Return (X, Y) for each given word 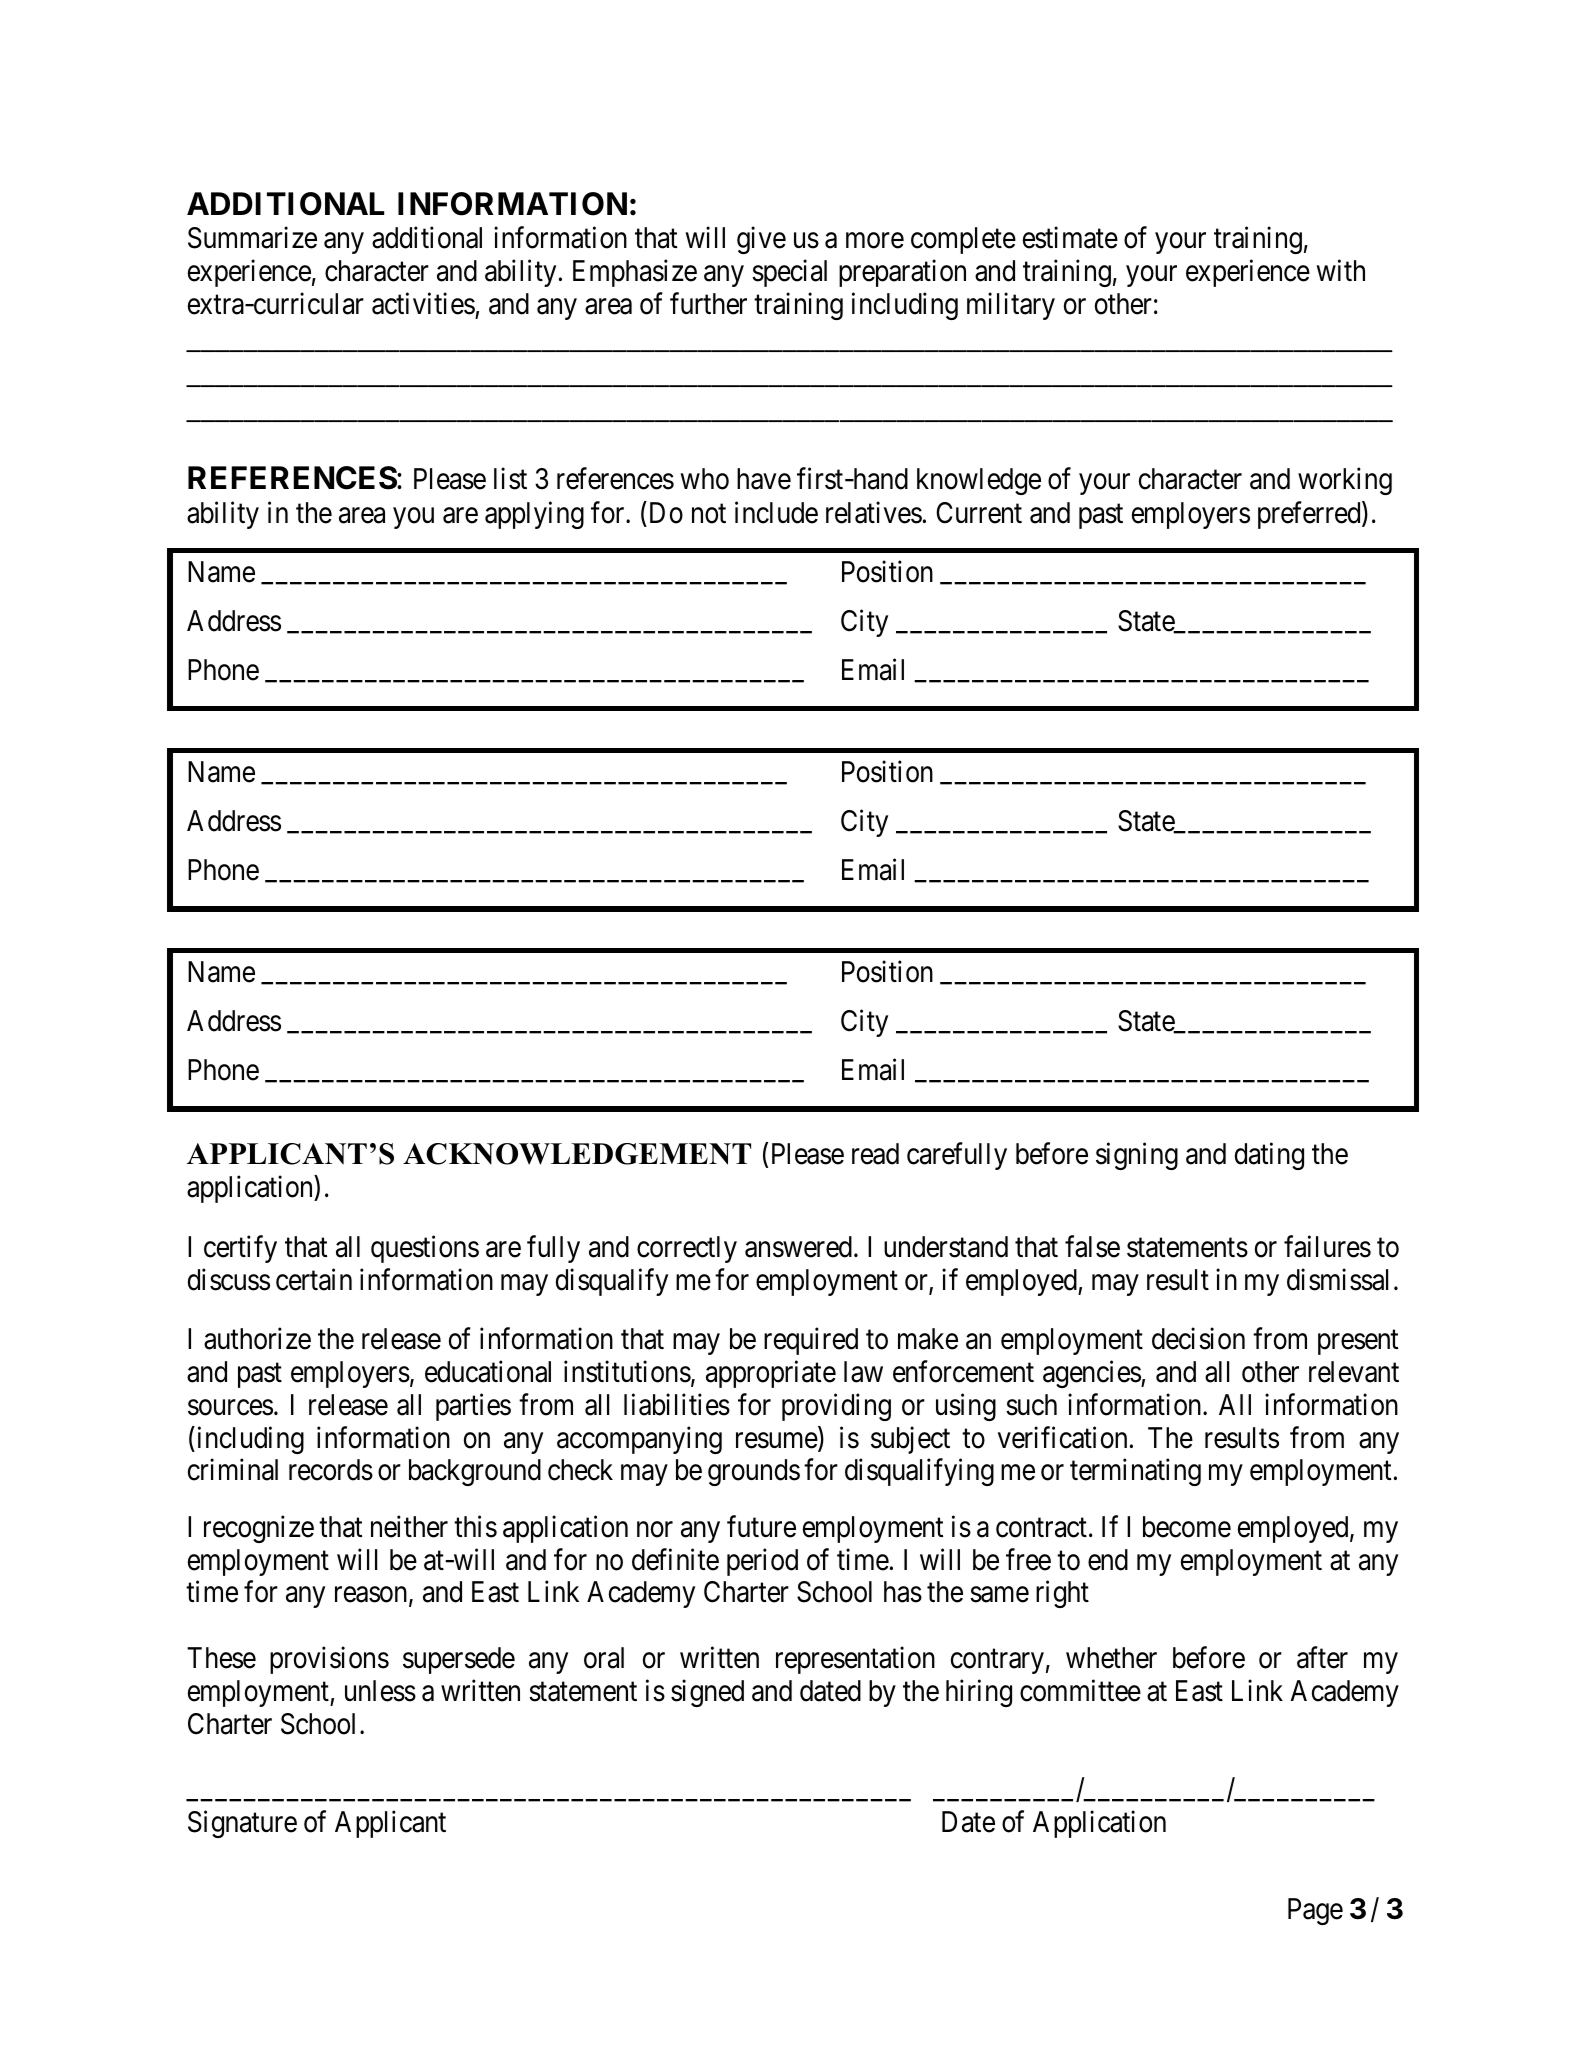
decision (1198, 1339)
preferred (1310, 515)
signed (707, 1693)
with (1341, 270)
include (776, 512)
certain (314, 1279)
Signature (242, 1824)
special (789, 273)
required (811, 1341)
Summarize (252, 238)
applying (534, 515)
